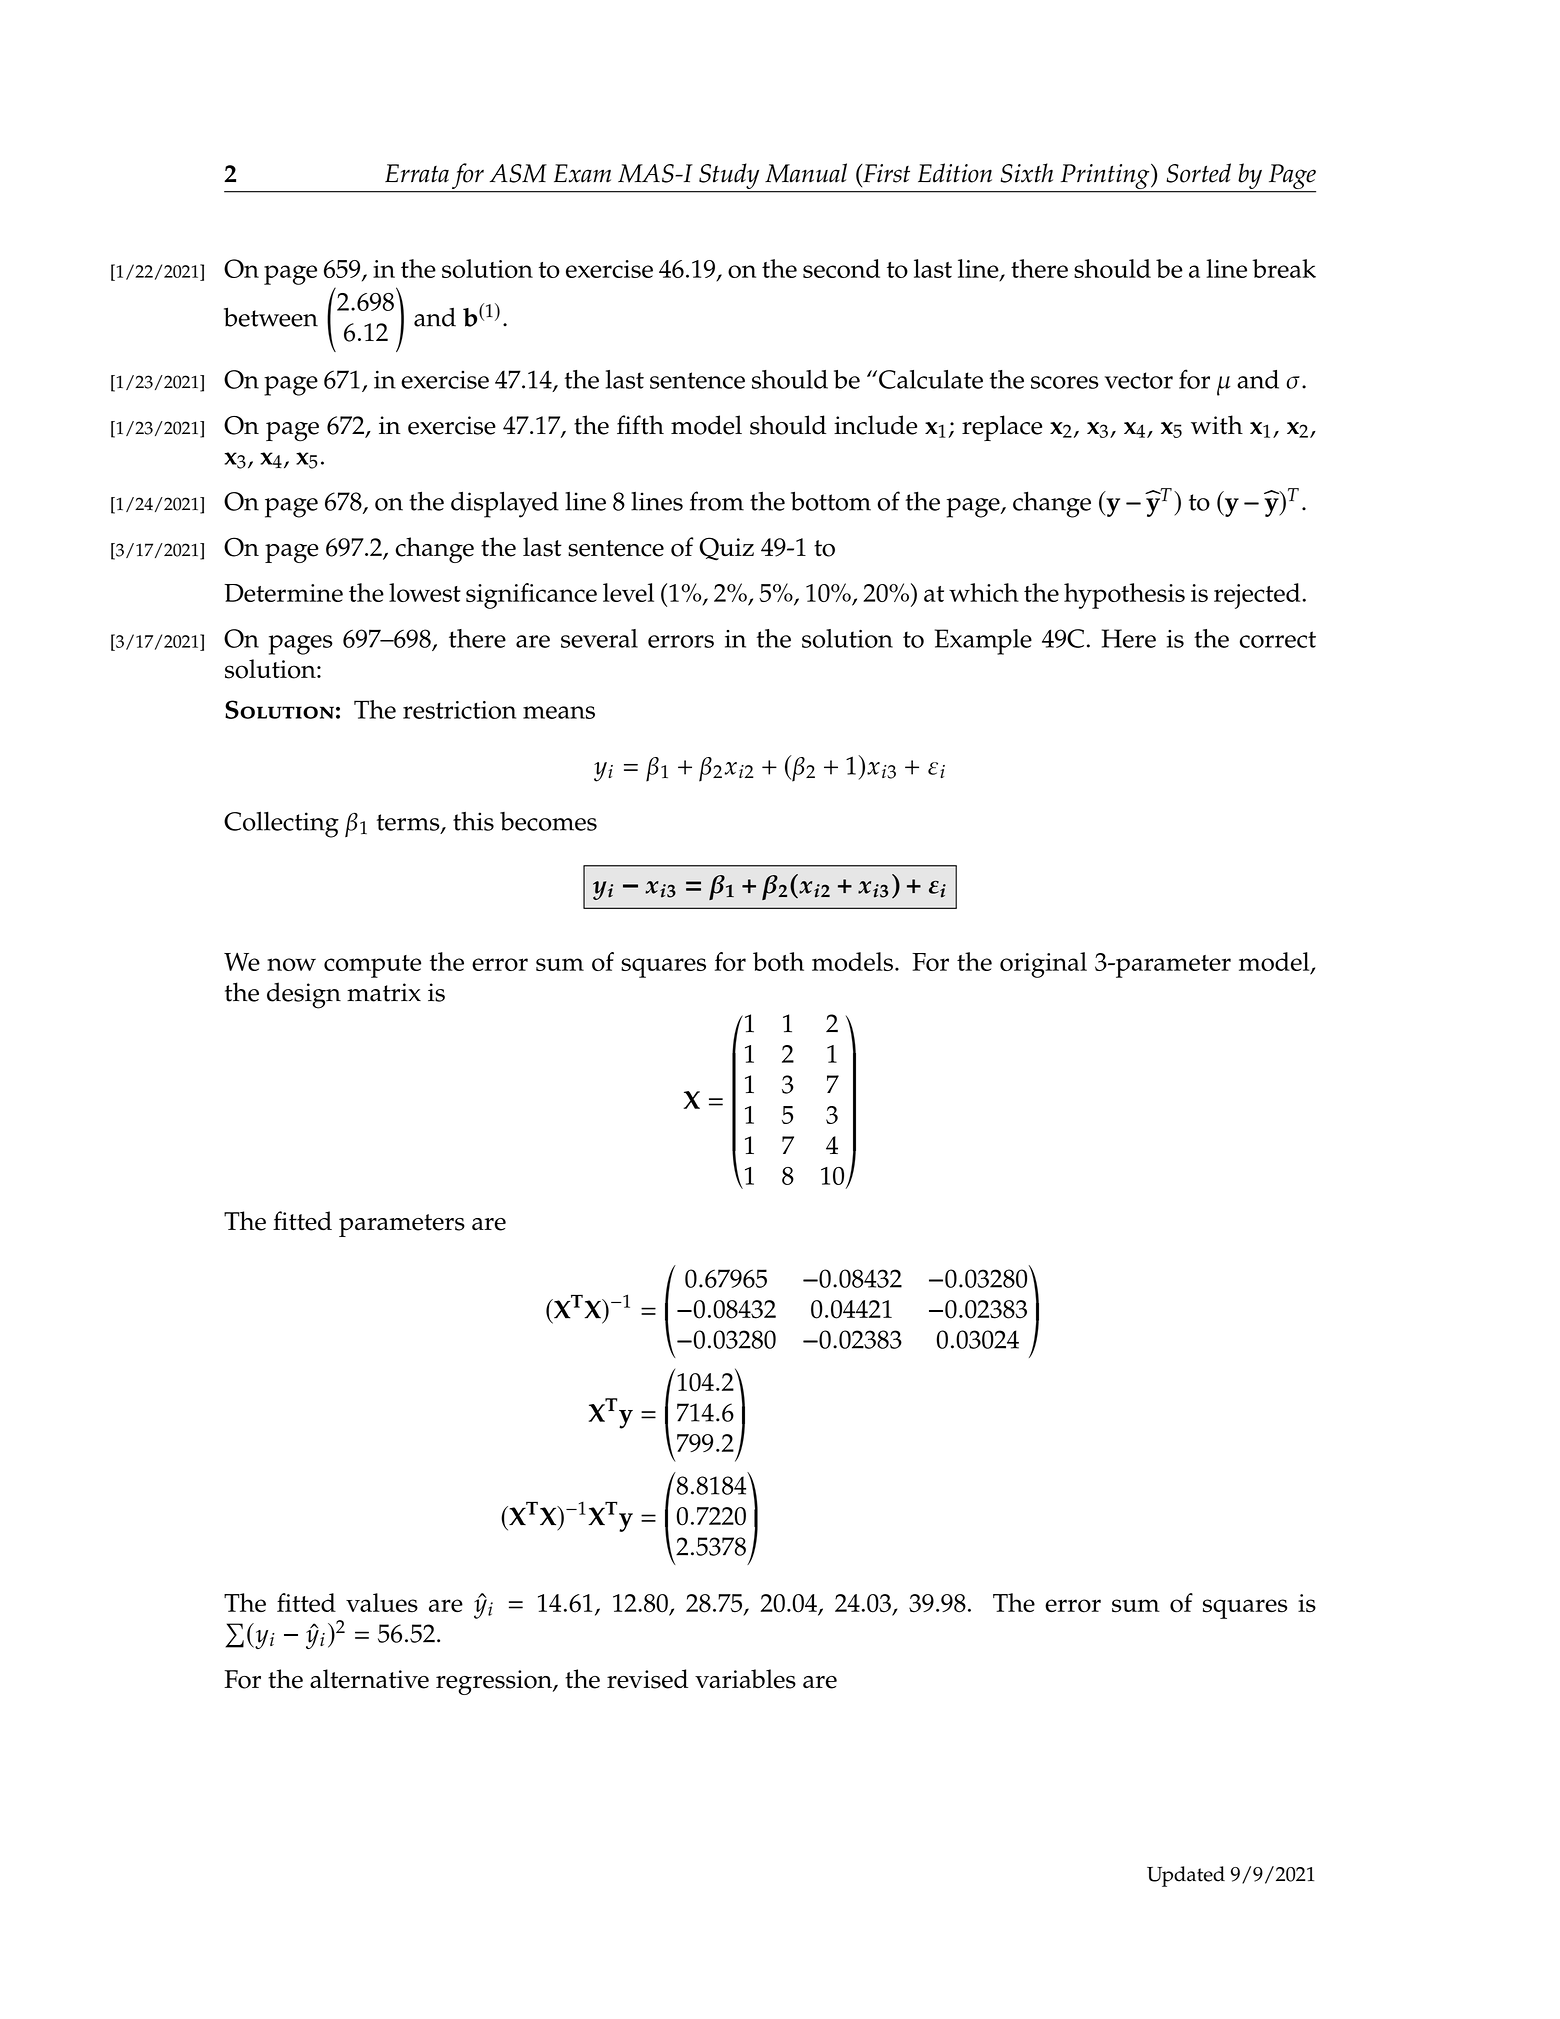  What do you see at coordinates (559, 712) in the screenshot?
I see `means` at bounding box center [559, 712].
